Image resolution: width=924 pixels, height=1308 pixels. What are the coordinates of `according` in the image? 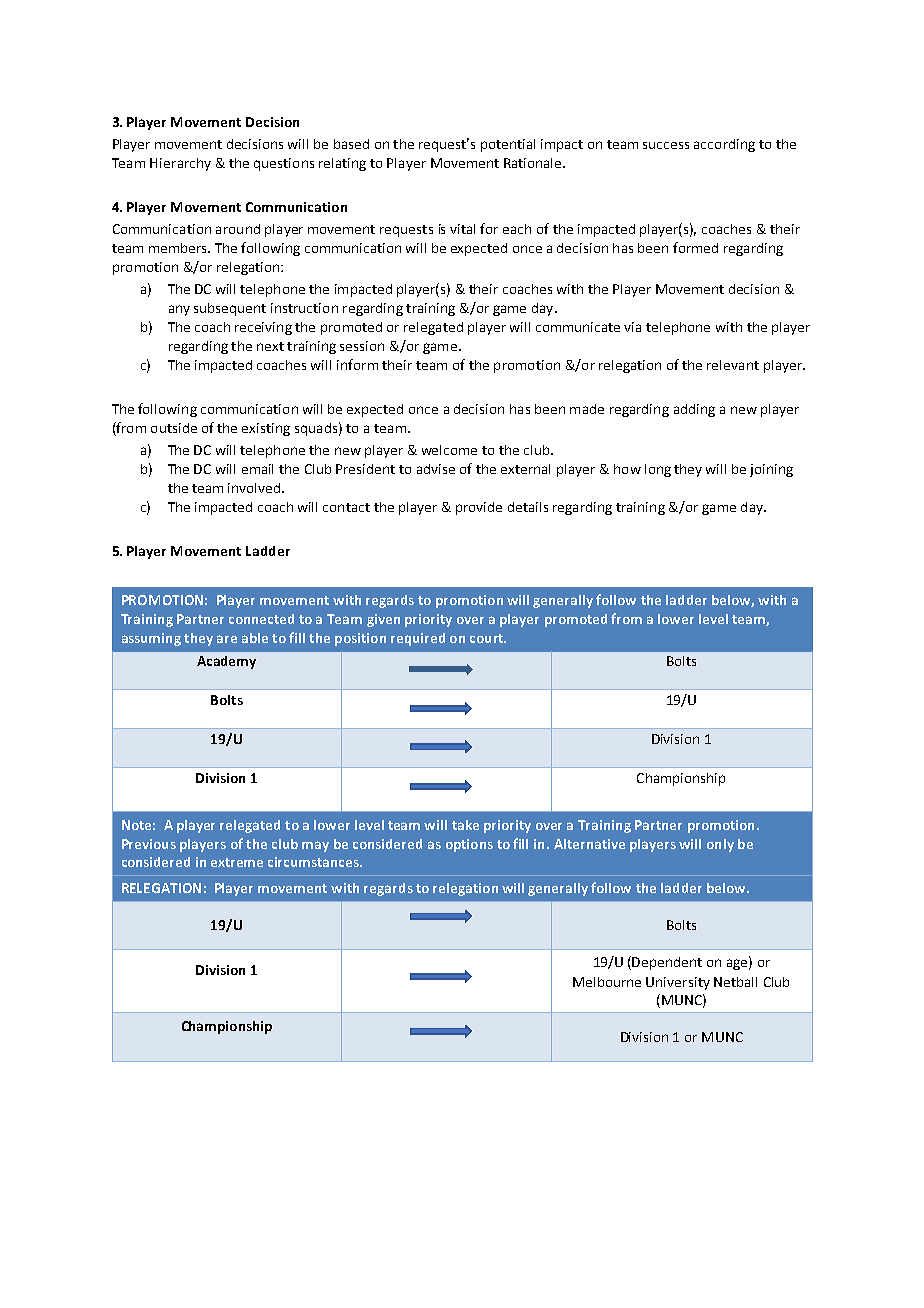 It's located at (724, 145).
